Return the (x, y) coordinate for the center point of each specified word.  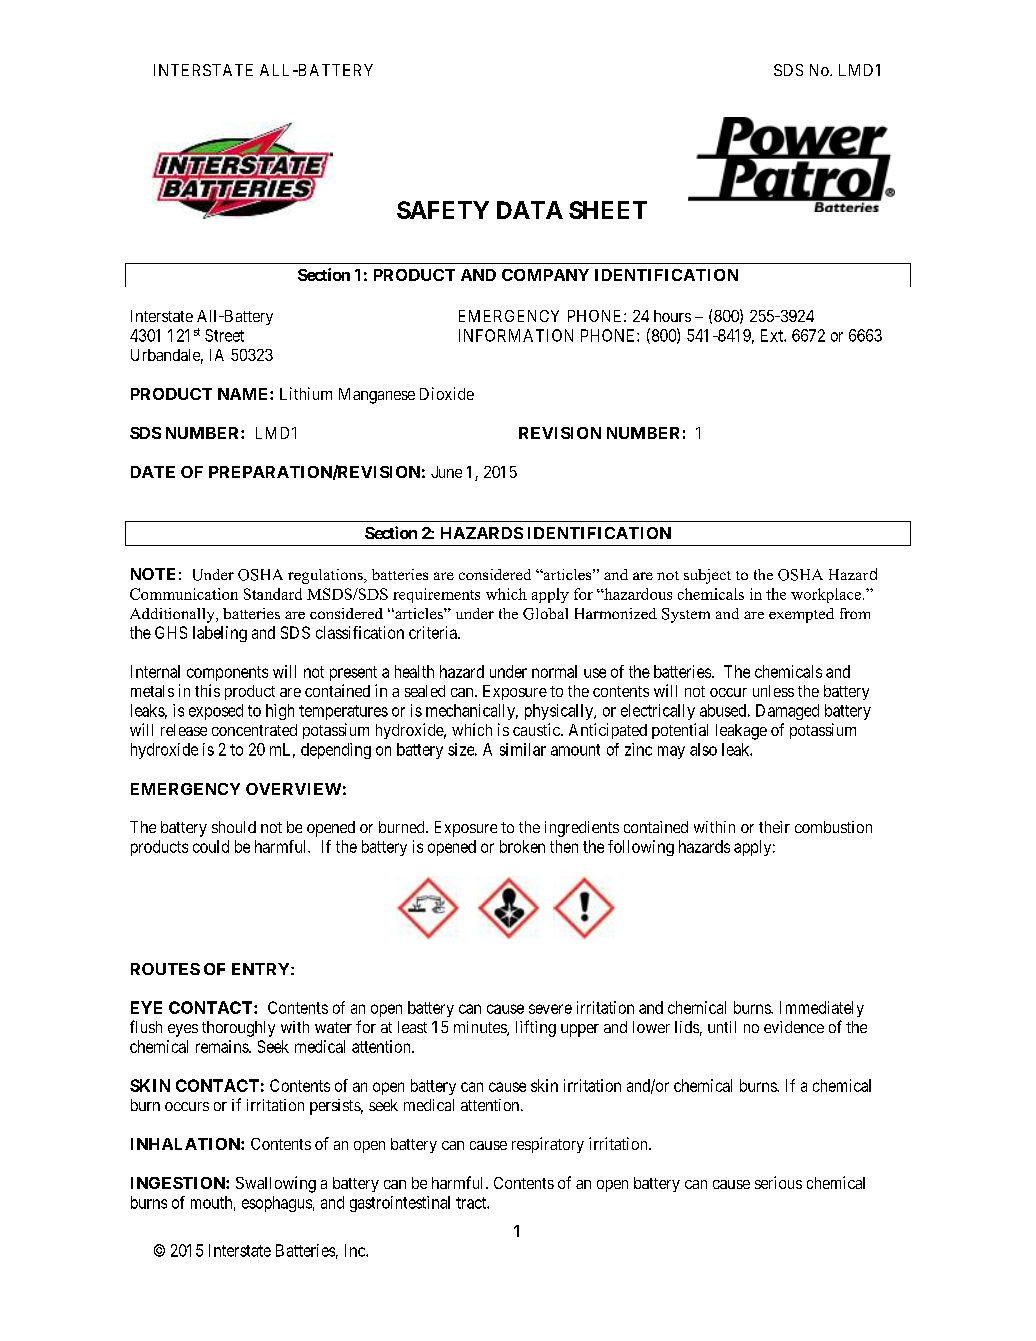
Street (224, 335)
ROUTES (165, 969)
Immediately (822, 1009)
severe (550, 1009)
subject (707, 576)
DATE (153, 472)
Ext (773, 335)
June (446, 472)
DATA (530, 210)
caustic (537, 729)
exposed (216, 712)
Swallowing (276, 1184)
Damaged (787, 712)
